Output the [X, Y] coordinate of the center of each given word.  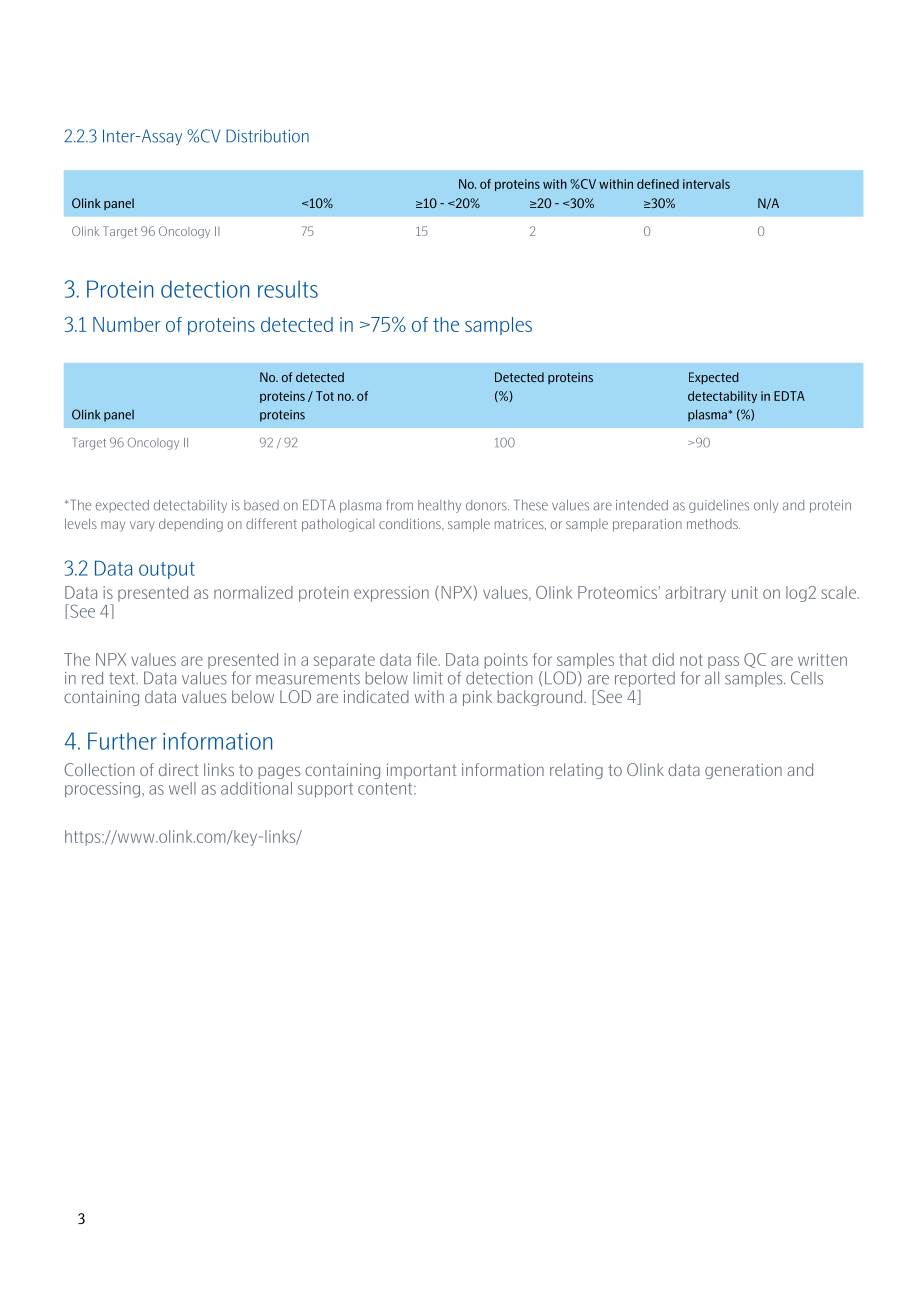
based [261, 505]
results [288, 289]
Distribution [267, 136]
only [766, 506]
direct [179, 769]
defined [658, 184]
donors [487, 505]
